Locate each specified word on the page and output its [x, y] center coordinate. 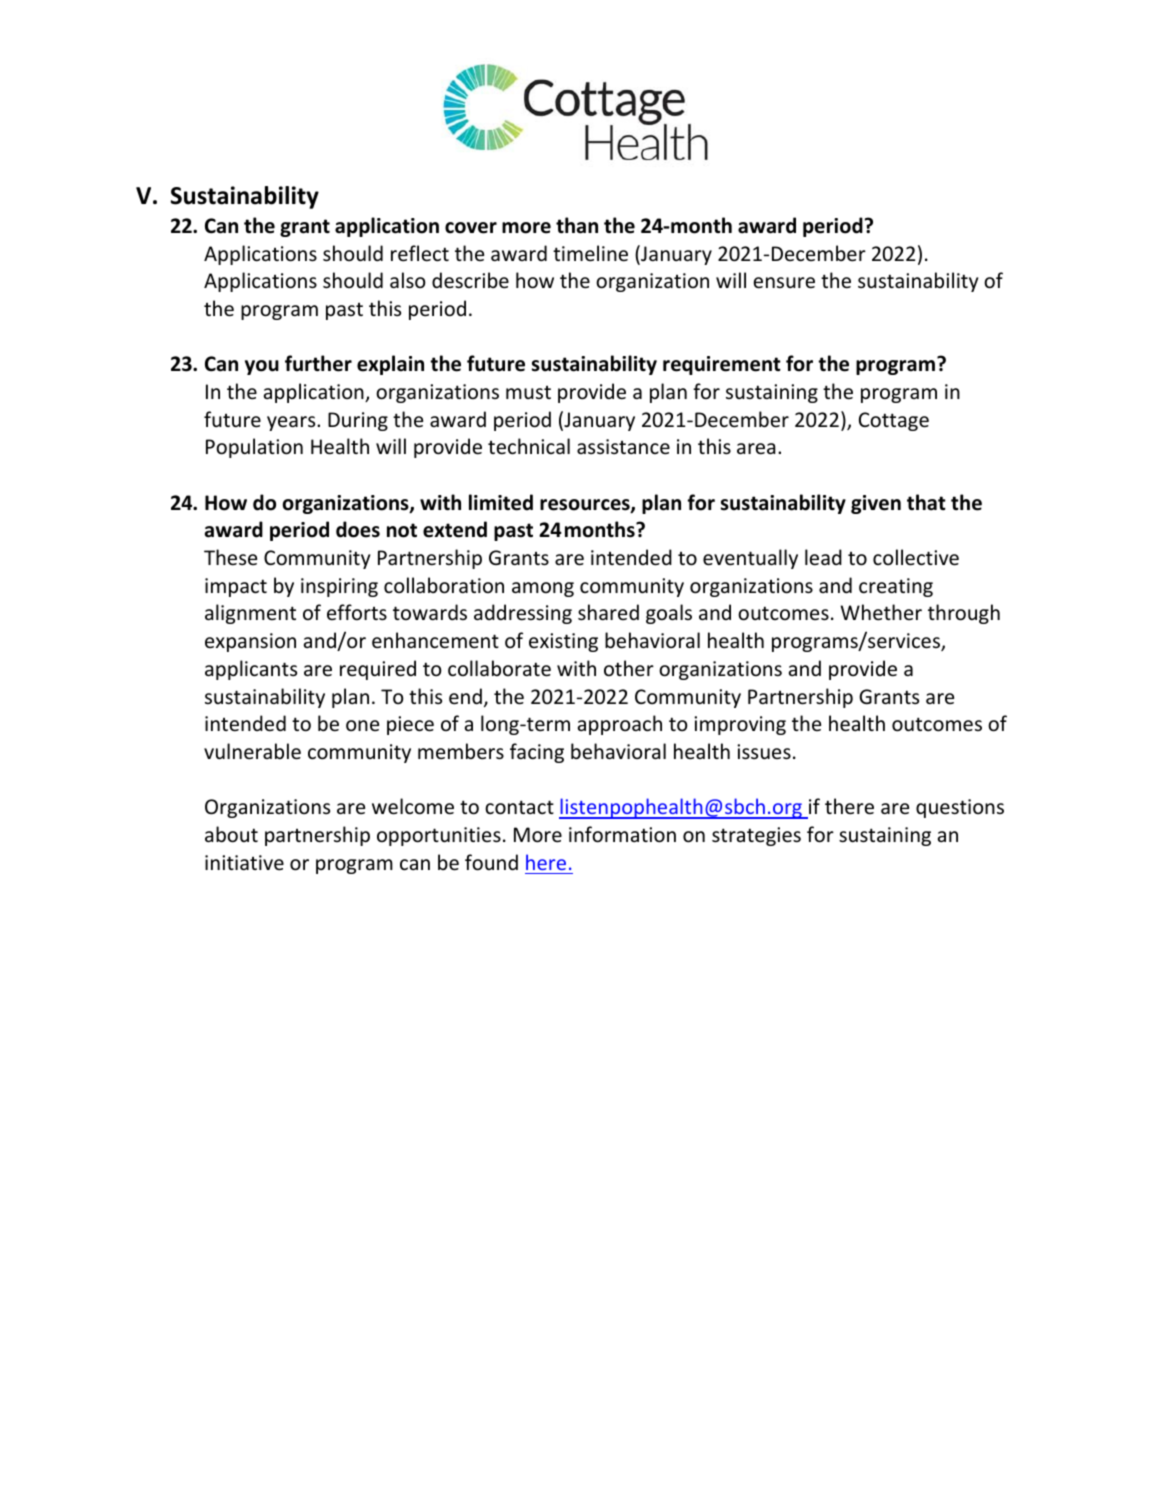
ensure [784, 283]
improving [740, 725]
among [543, 589]
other [629, 668]
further [318, 363]
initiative [244, 863]
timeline [590, 253]
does [358, 529]
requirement [722, 365]
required [378, 670]
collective [916, 557]
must [528, 392]
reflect [420, 253]
